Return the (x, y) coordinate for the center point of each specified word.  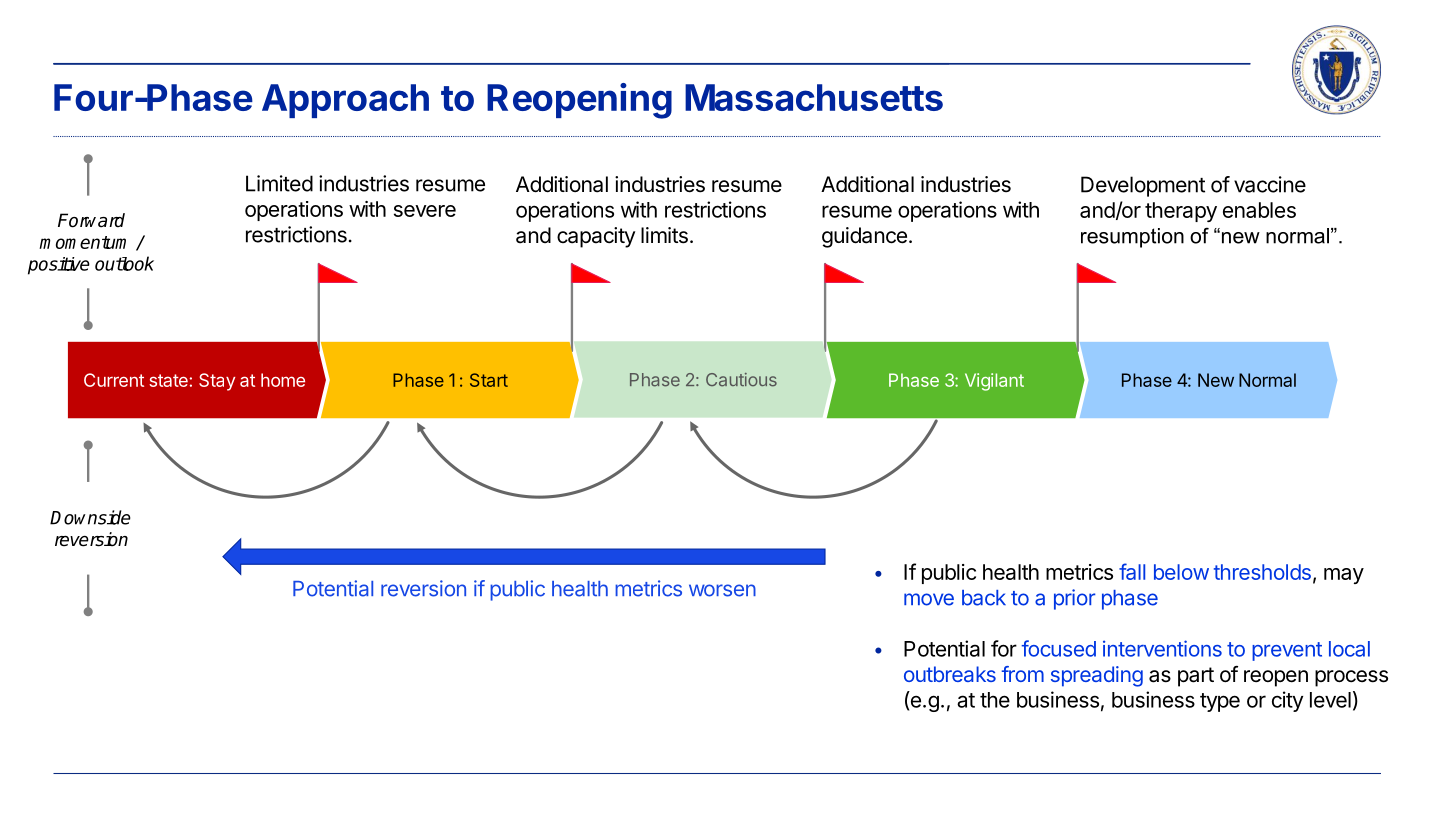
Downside (90, 517)
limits (664, 235)
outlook (124, 263)
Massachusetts (814, 97)
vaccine (1270, 184)
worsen (722, 590)
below (1181, 572)
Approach (345, 101)
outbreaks (950, 674)
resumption (1132, 238)
